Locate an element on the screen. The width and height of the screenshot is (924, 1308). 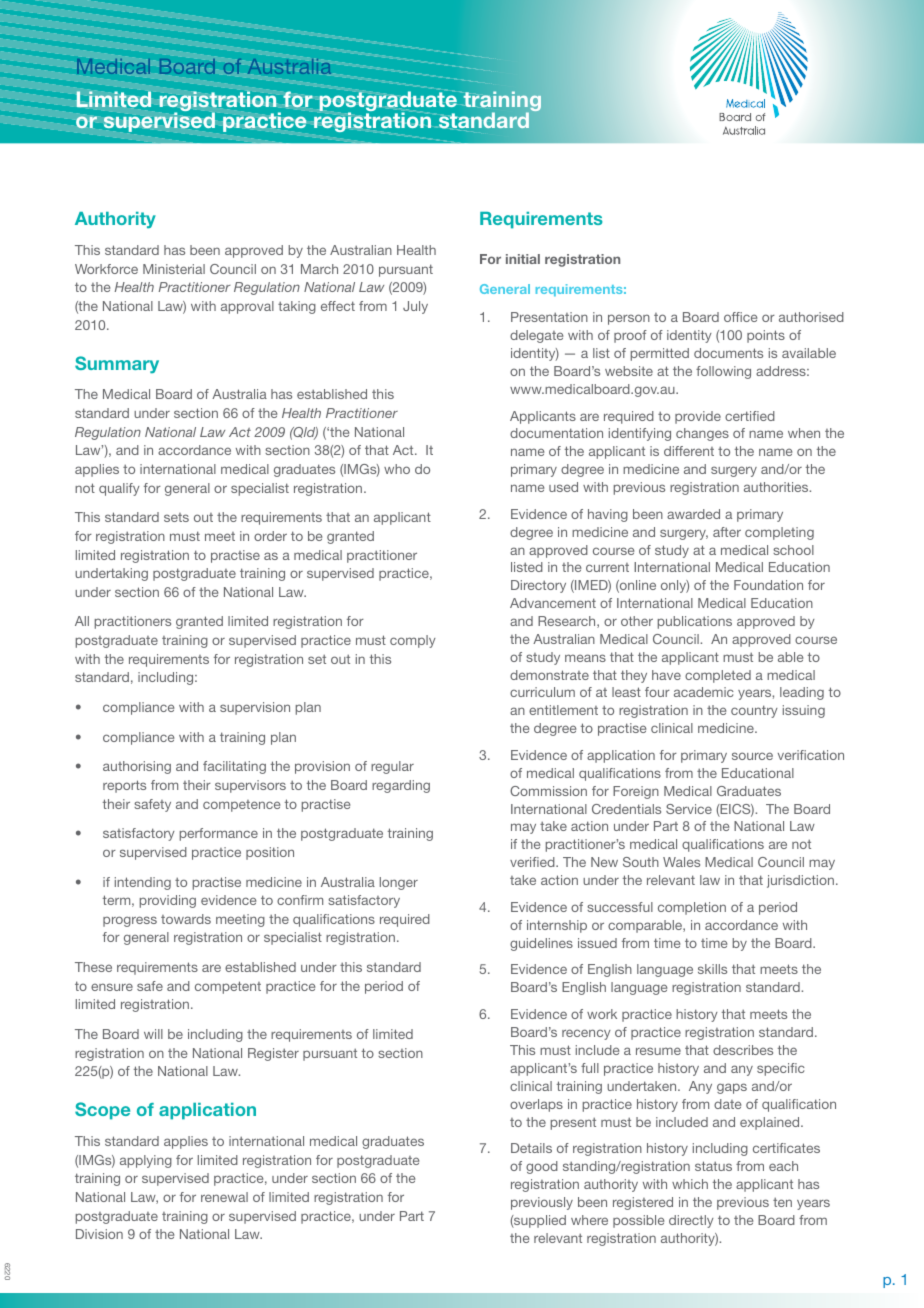
comply is located at coordinates (413, 641).
